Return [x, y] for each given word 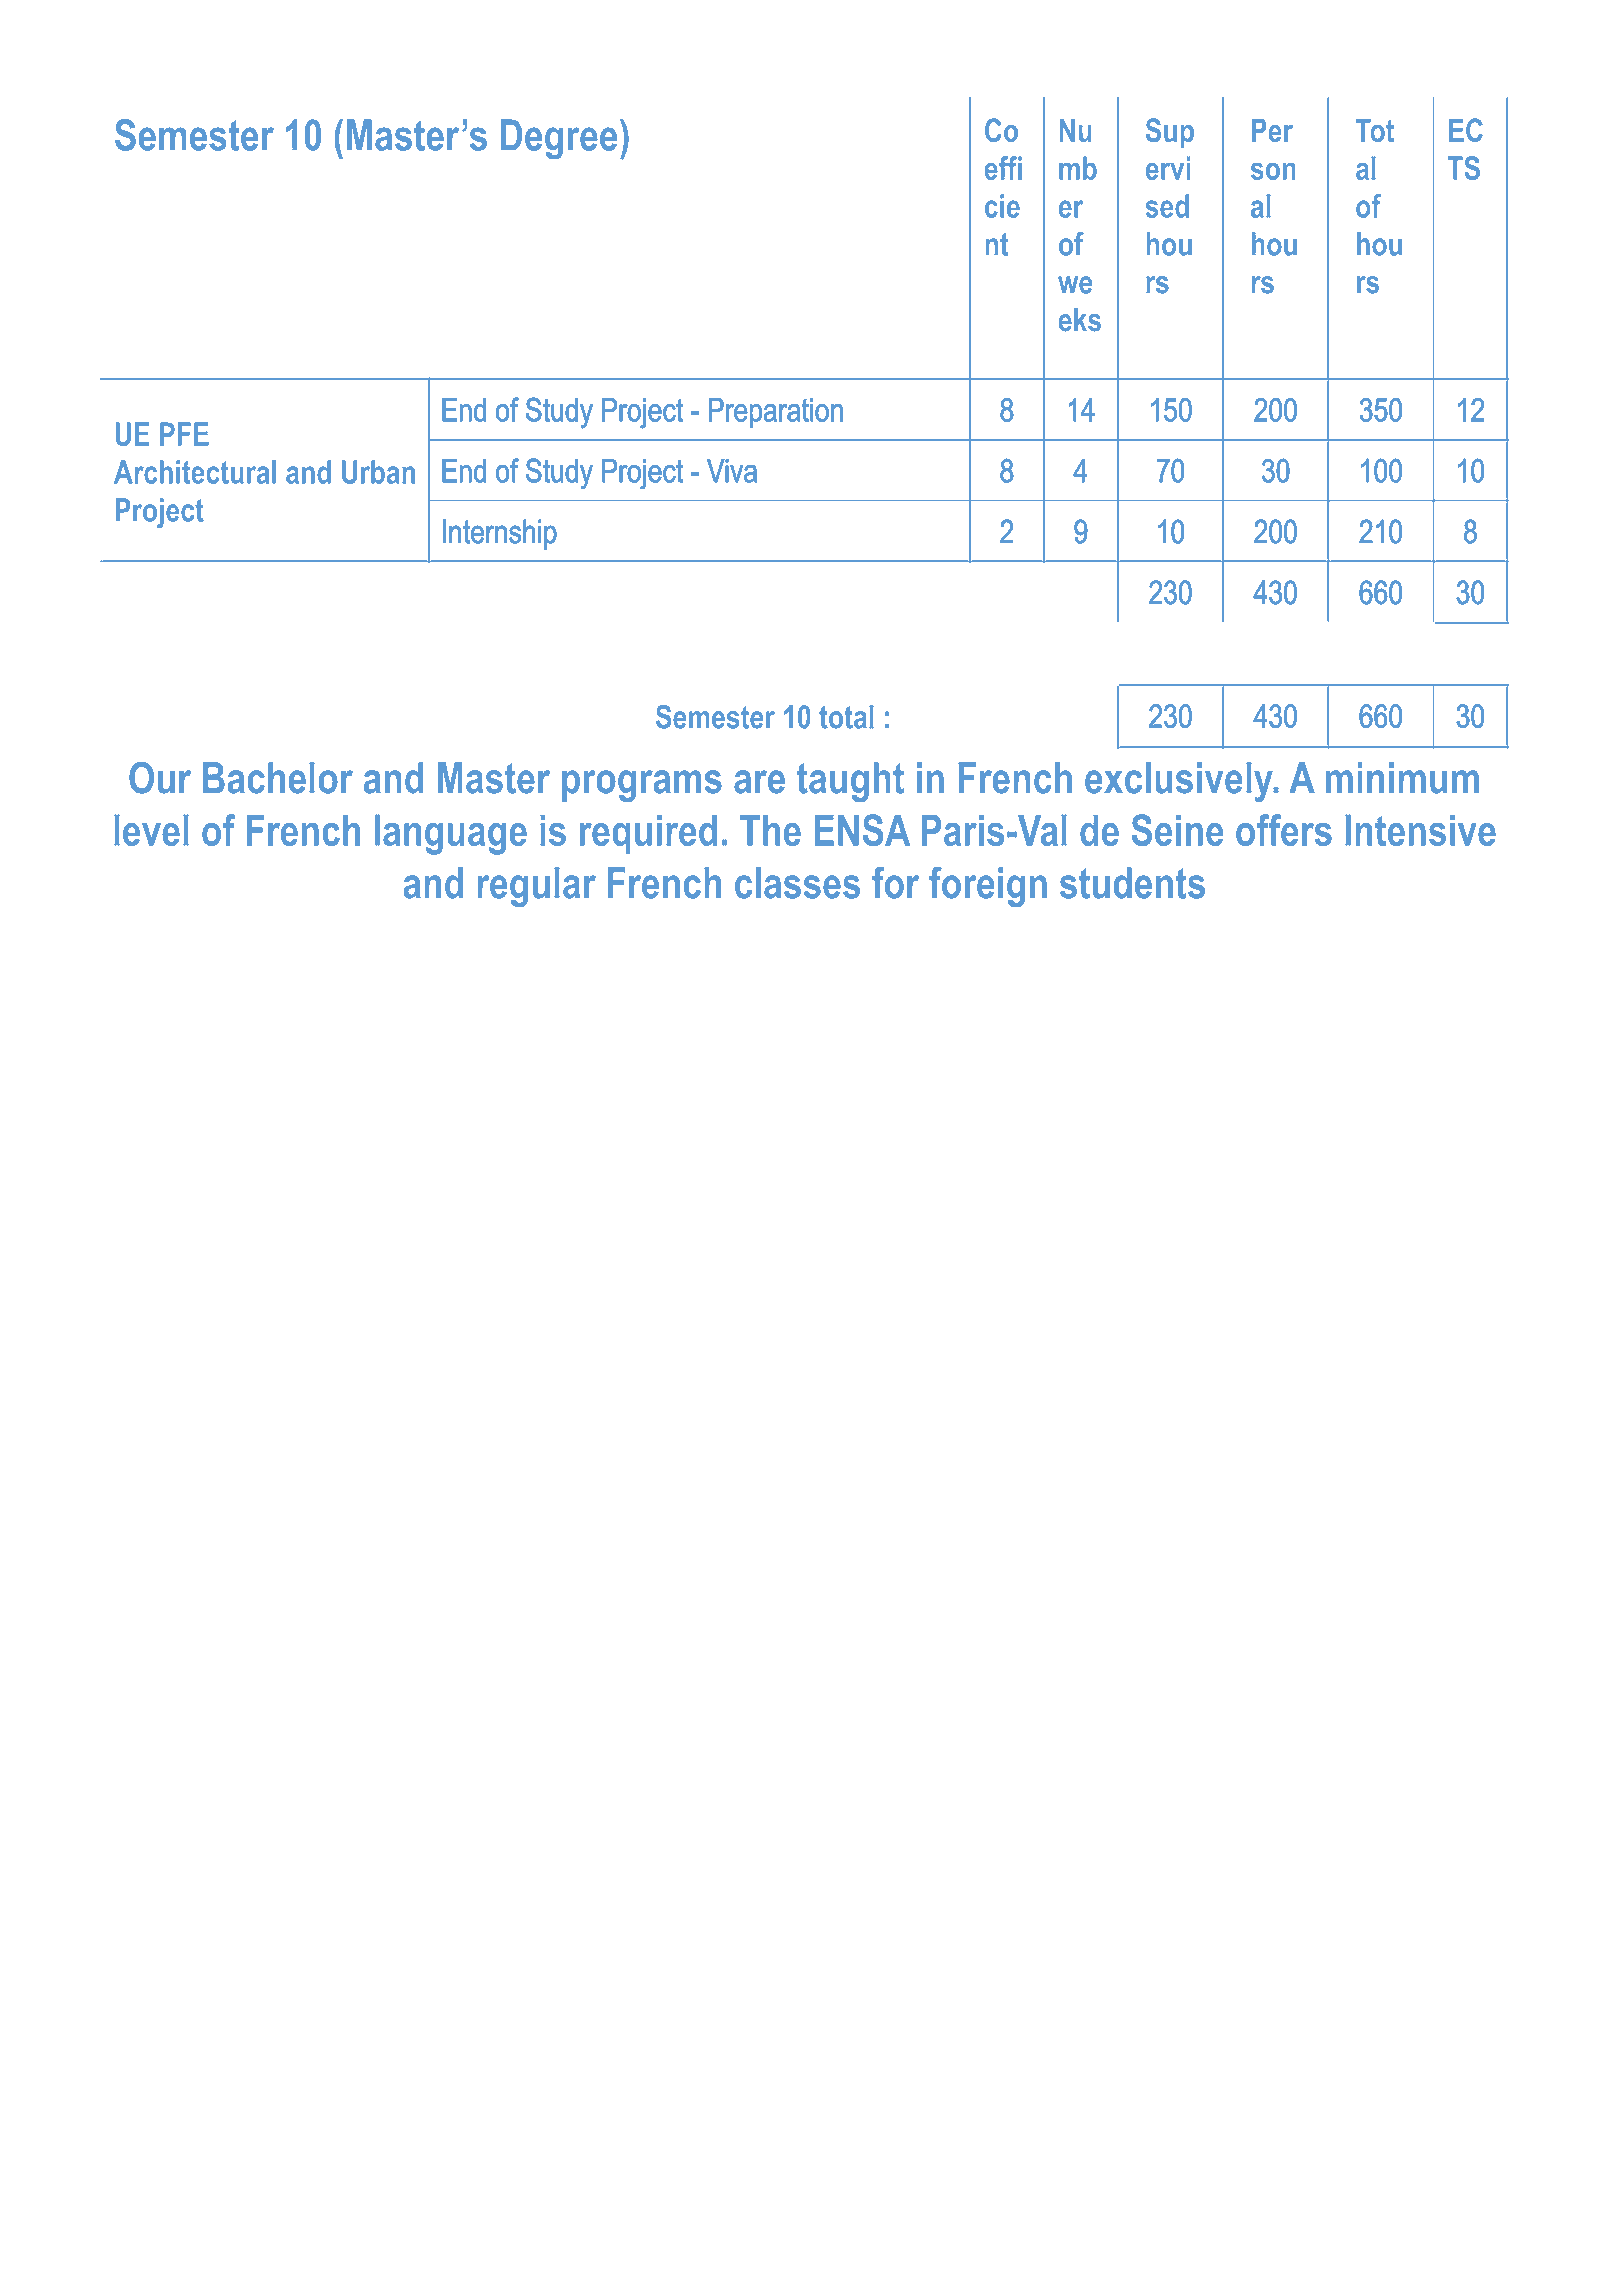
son [1273, 171]
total [846, 717]
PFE [184, 434]
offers [1284, 830]
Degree [559, 139]
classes [797, 883]
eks [1080, 320]
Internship [500, 534]
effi [1003, 168]
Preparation [776, 413]
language [451, 834]
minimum [1402, 778]
